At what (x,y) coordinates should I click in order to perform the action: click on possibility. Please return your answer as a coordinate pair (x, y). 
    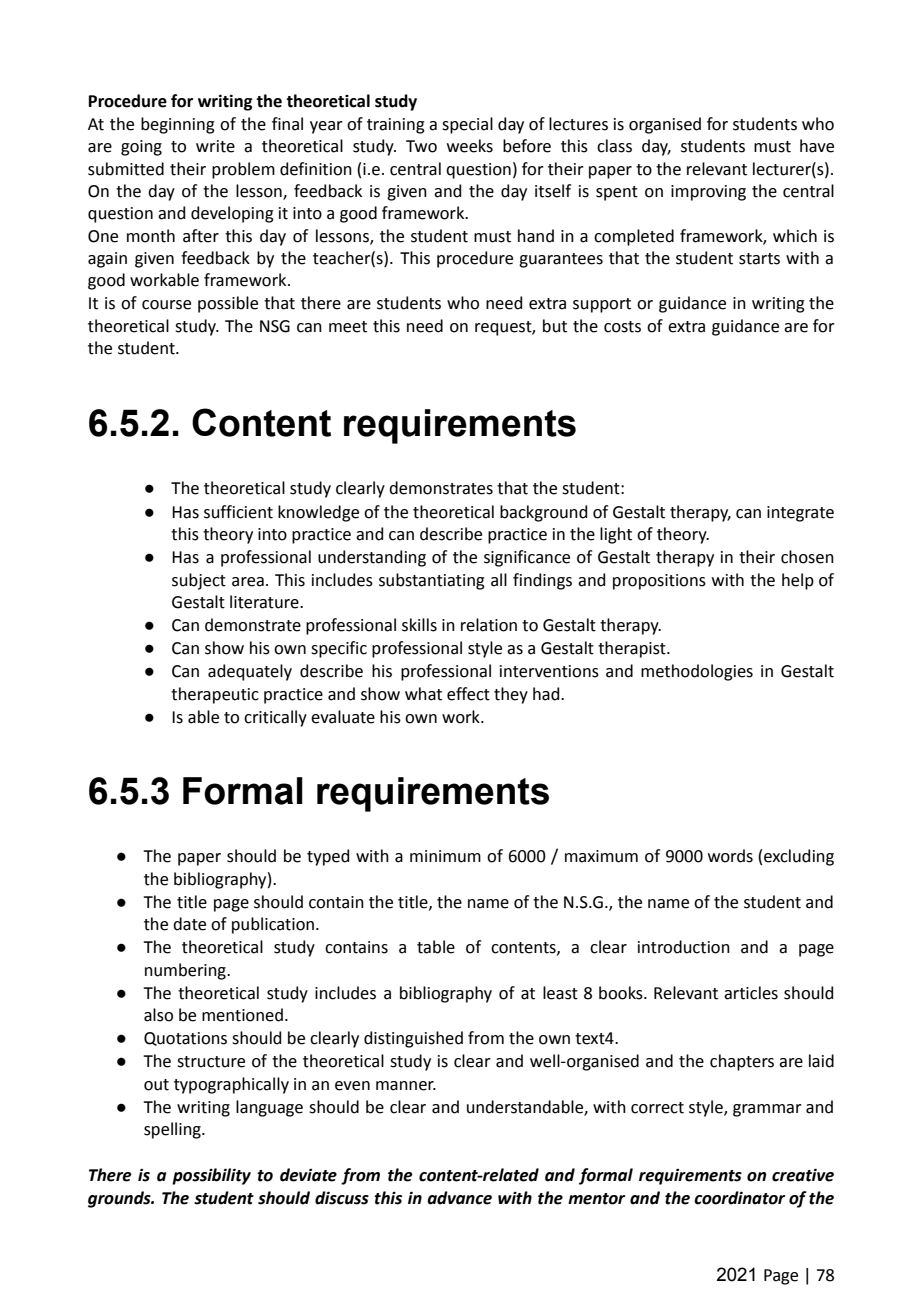
    Looking at the image, I should click on (211, 1176).
